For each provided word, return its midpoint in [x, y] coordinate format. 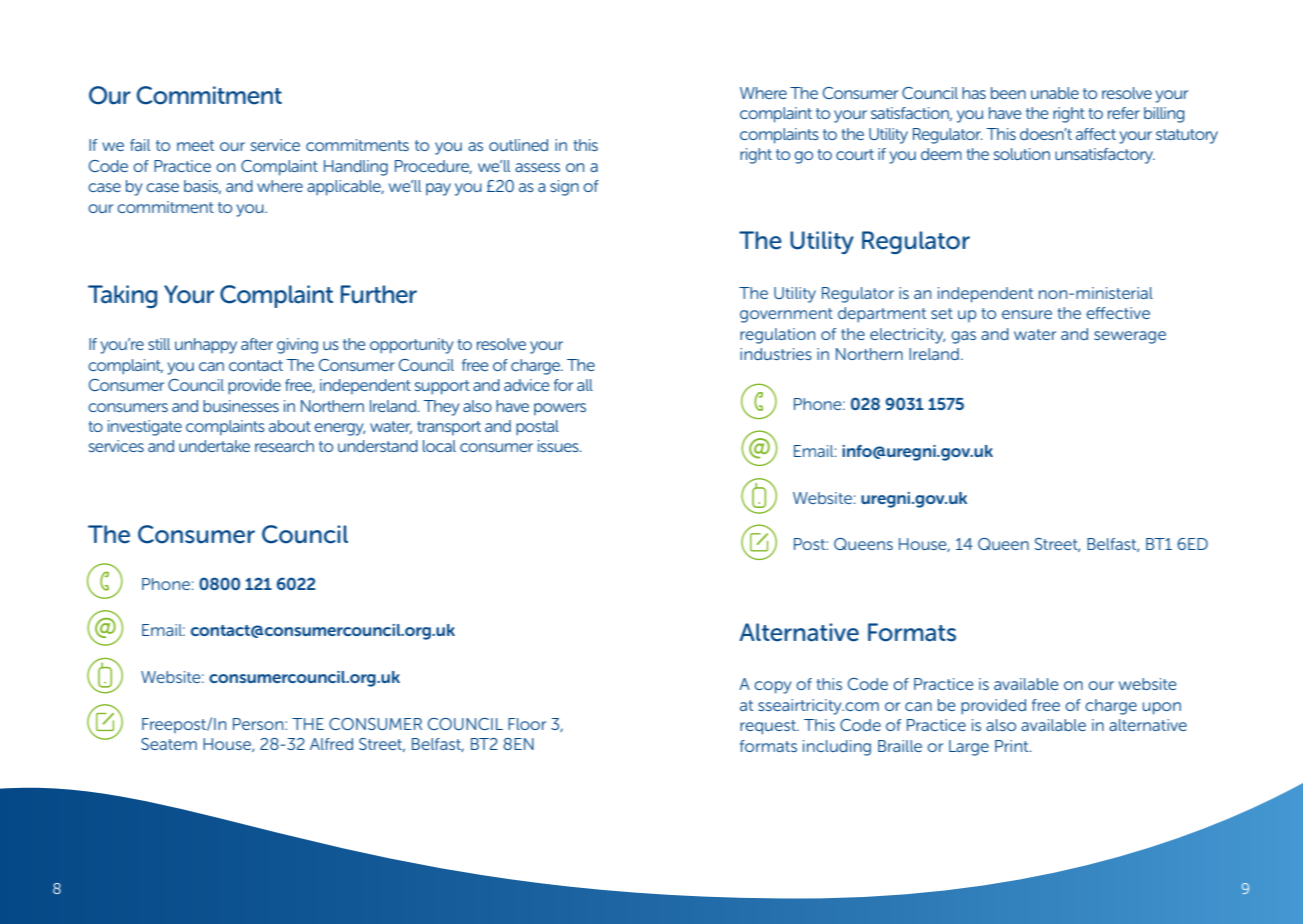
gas [963, 337]
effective [1118, 313]
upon [1162, 708]
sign [564, 188]
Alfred [331, 744]
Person [259, 724]
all [585, 385]
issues [559, 446]
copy [773, 687]
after [257, 344]
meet [195, 145]
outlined [518, 145]
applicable [345, 188]
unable [1055, 93]
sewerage [1130, 337]
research [284, 446]
